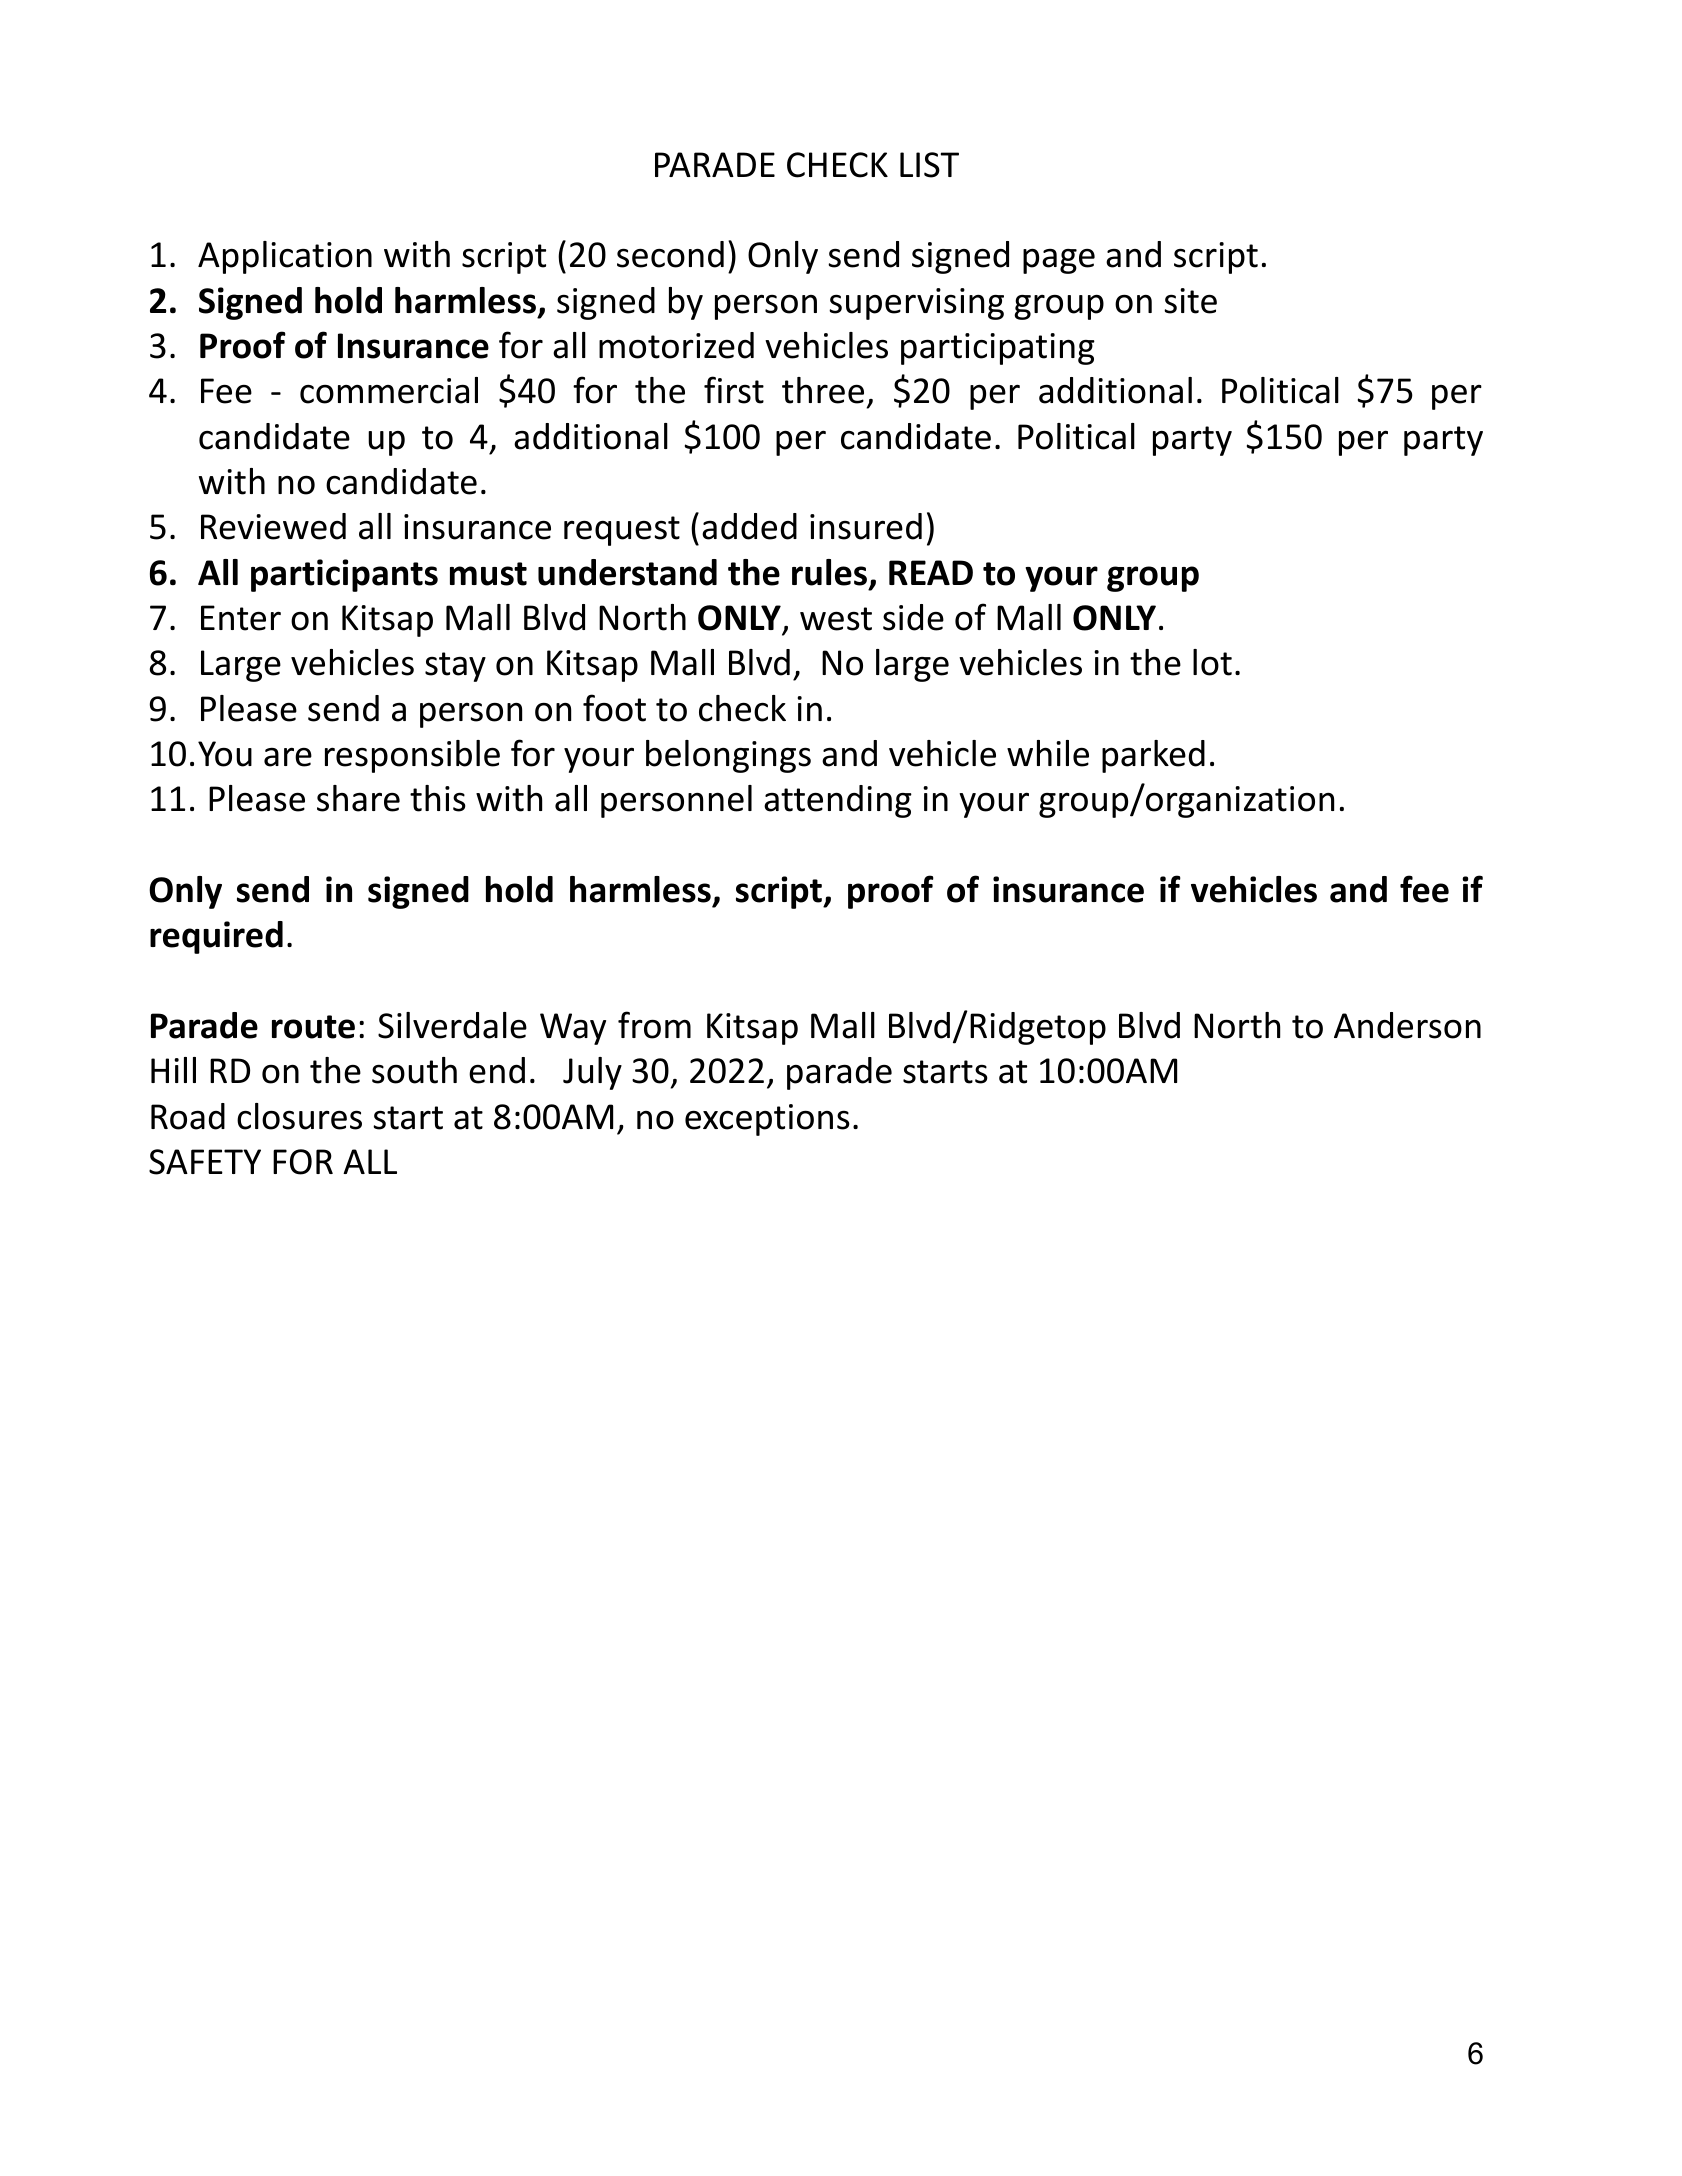 The width and height of the screenshot is (1682, 2176). Describe the element at coordinates (389, 390) in the screenshot. I see `commercial` at that location.
